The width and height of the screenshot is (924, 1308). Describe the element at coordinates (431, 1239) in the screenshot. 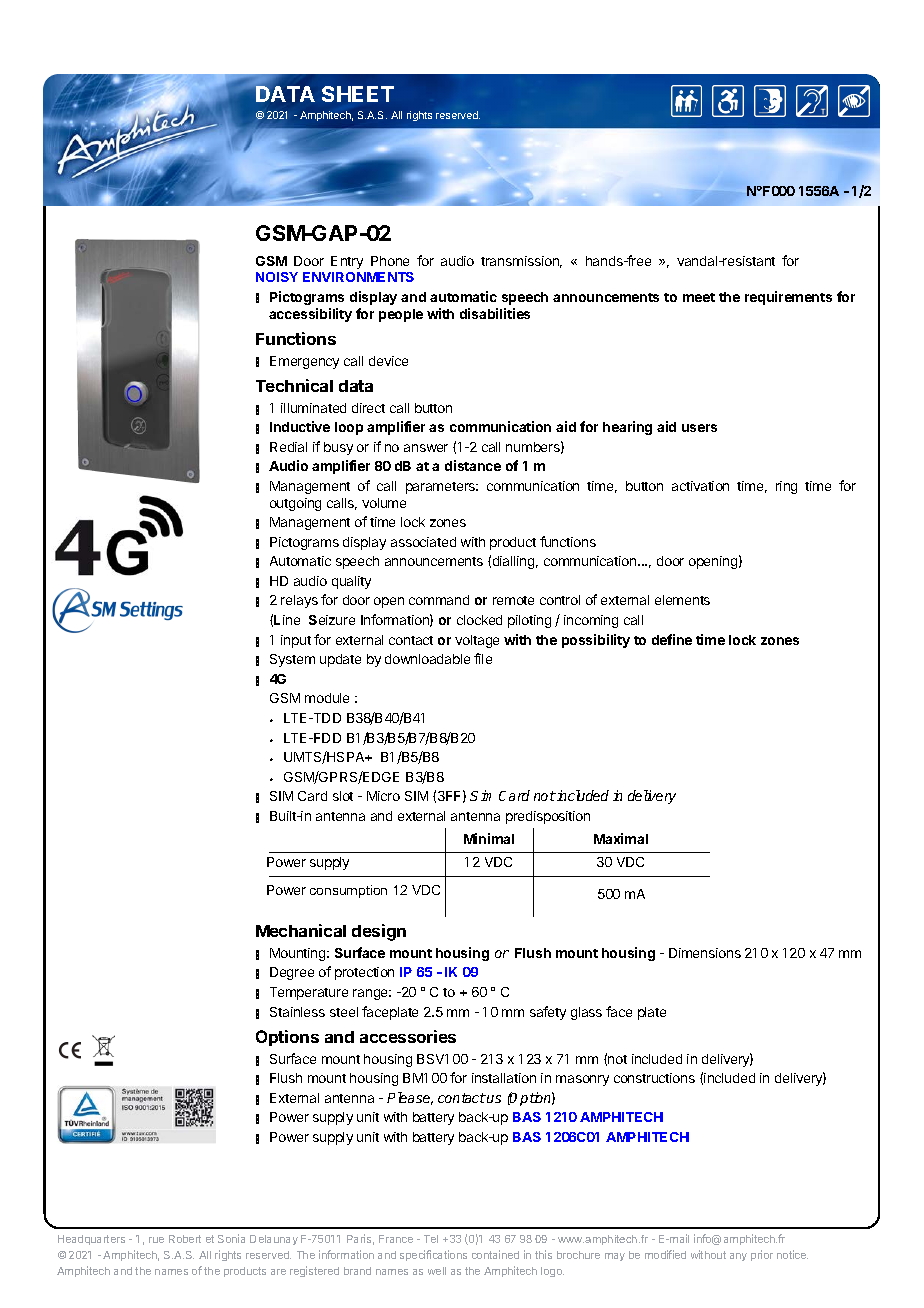

I see `Tel` at that location.
